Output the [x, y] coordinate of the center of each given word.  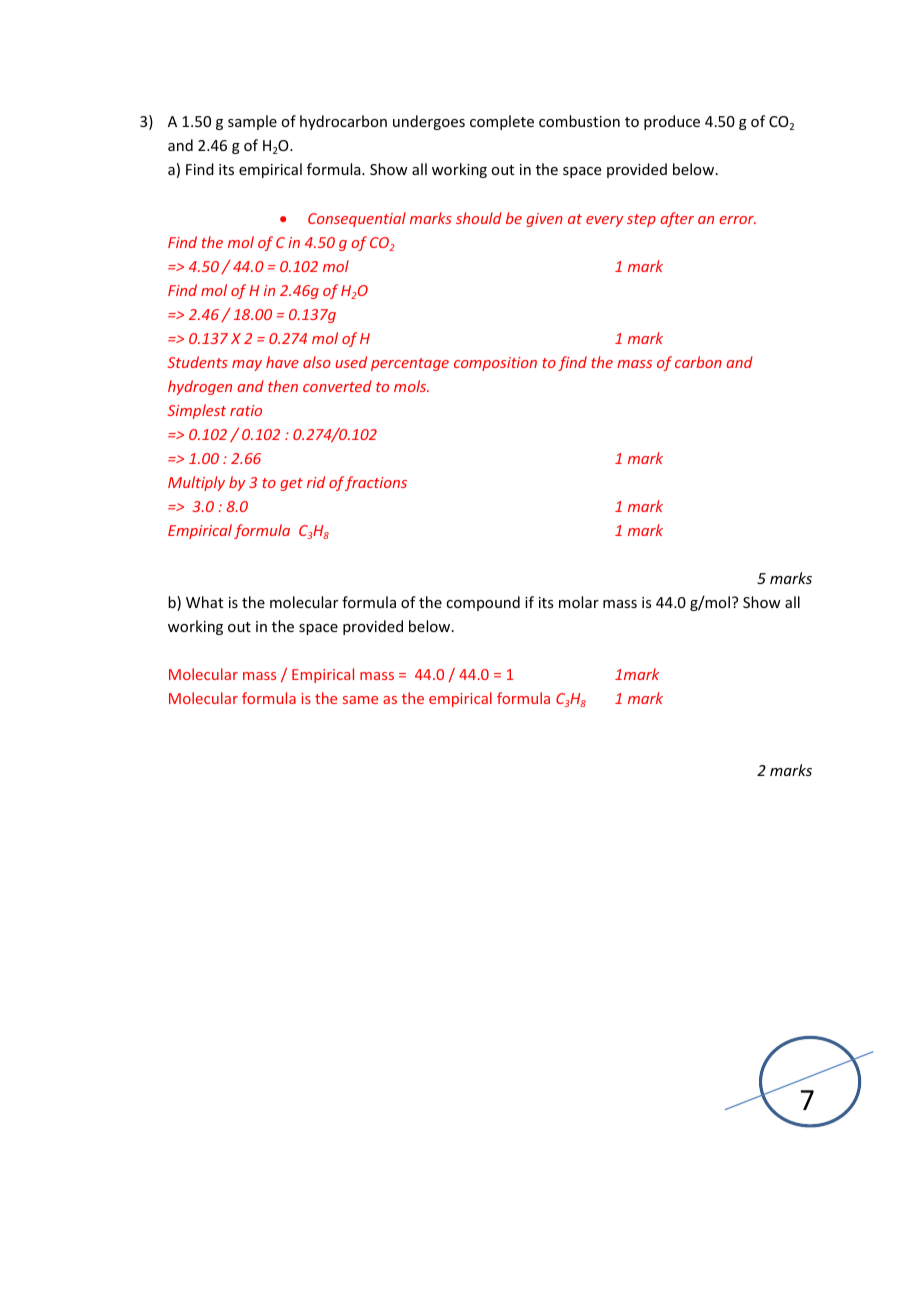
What [204, 602]
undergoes [429, 122]
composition [495, 364]
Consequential [357, 219]
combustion [579, 121]
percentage [410, 364]
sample [252, 122]
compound [483, 603]
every [604, 221]
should [479, 218]
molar [579, 602]
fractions [376, 483]
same [360, 700]
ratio [246, 410]
